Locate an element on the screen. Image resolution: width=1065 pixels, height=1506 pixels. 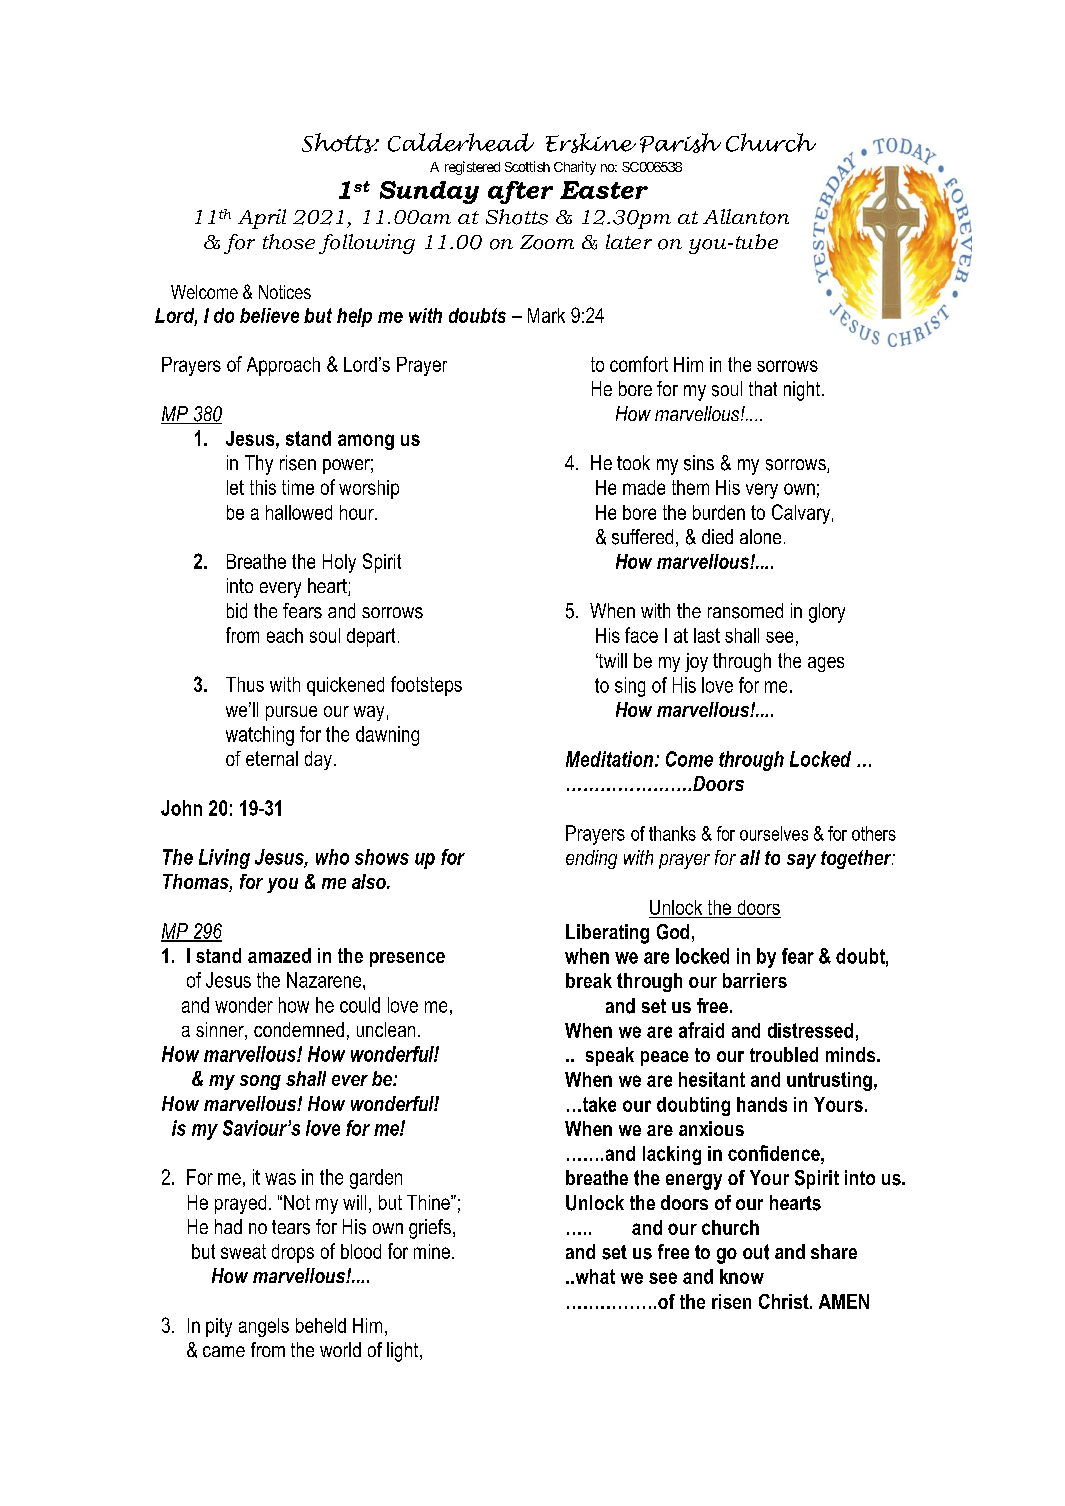
suffered is located at coordinates (642, 537).
